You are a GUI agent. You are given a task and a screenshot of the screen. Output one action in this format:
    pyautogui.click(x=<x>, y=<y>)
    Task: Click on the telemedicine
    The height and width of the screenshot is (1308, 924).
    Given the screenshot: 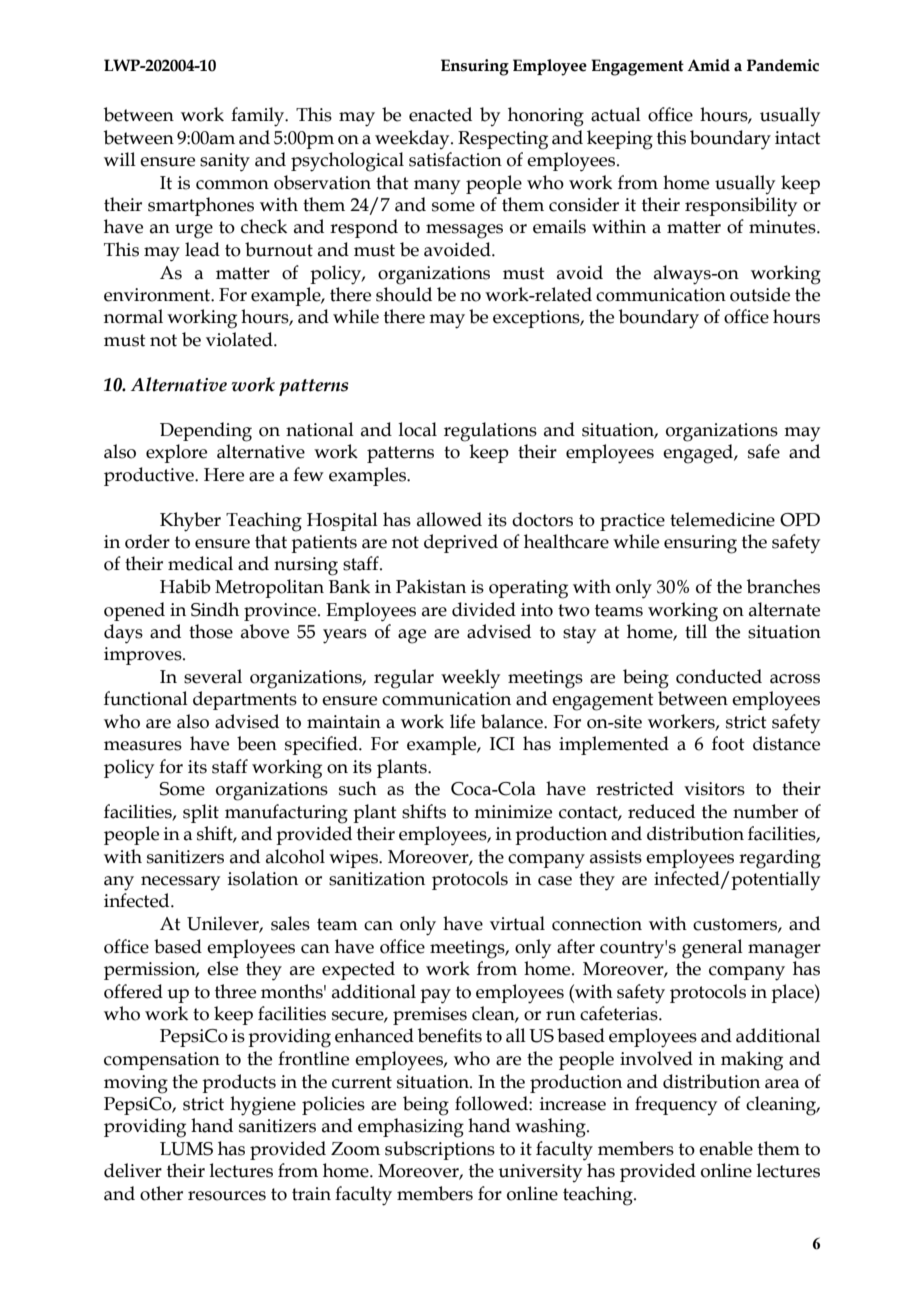 What is the action you would take?
    pyautogui.click(x=722, y=519)
